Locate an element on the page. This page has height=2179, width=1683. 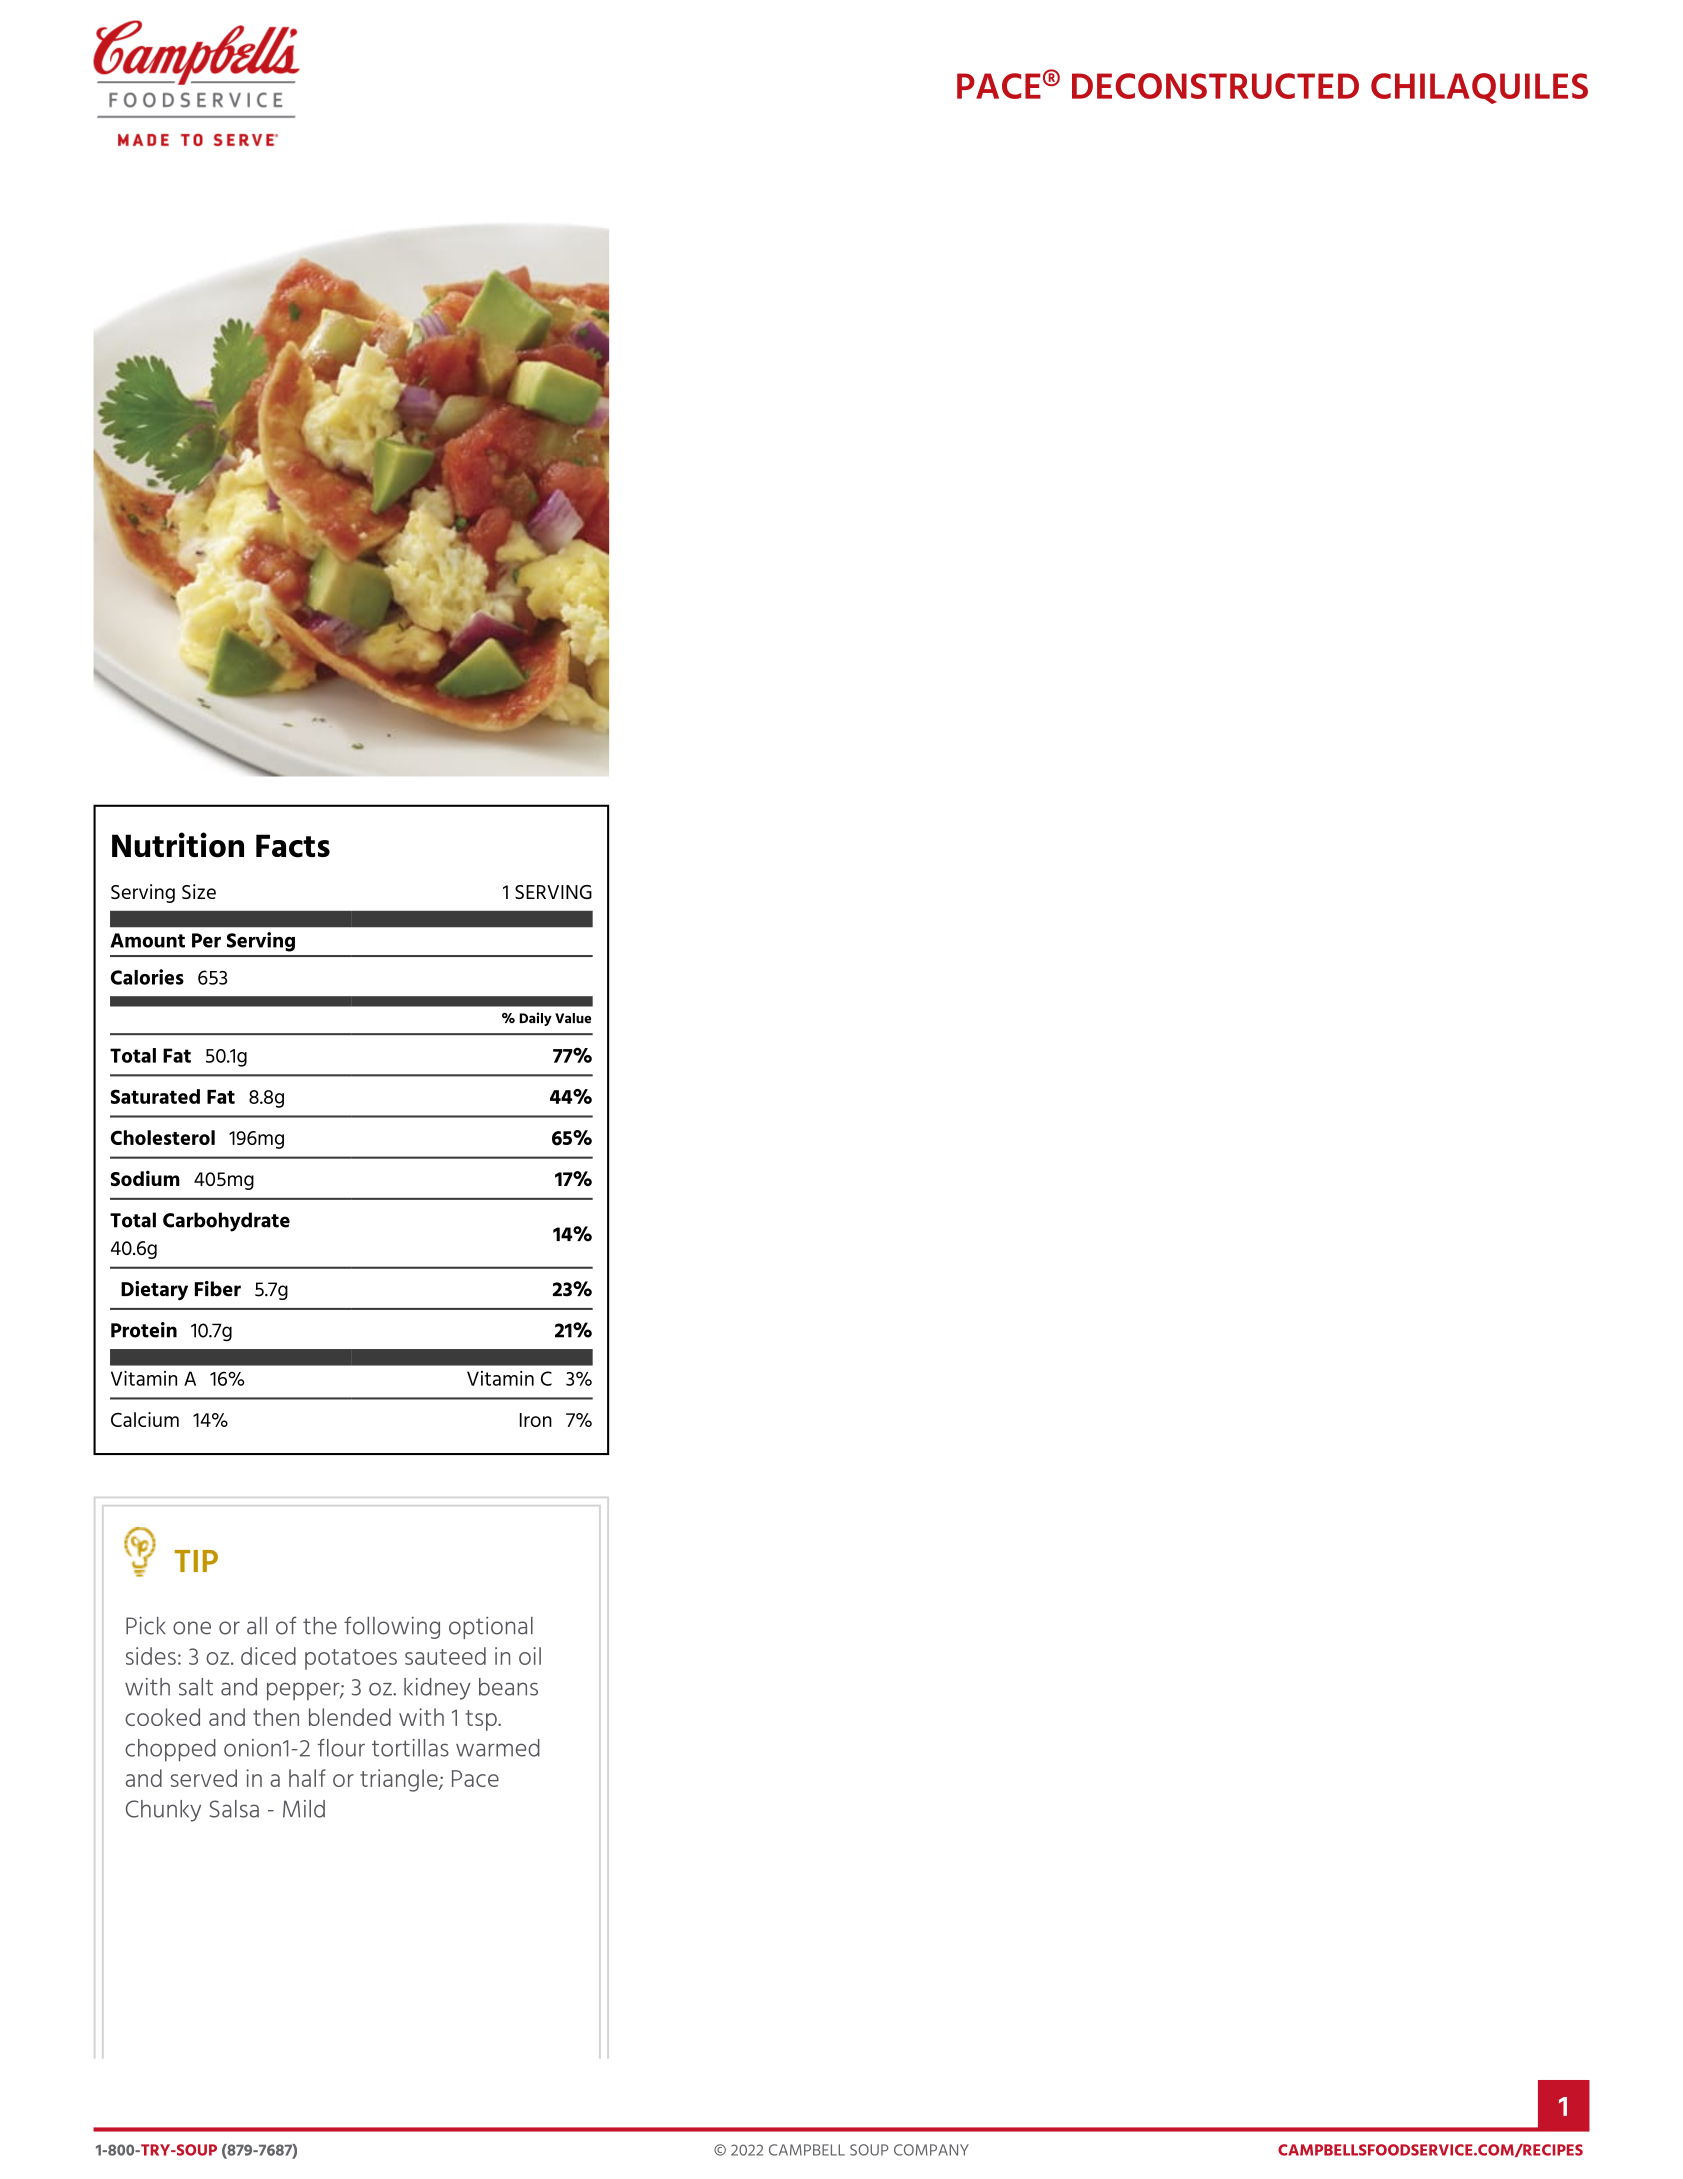
all is located at coordinates (257, 1626).
